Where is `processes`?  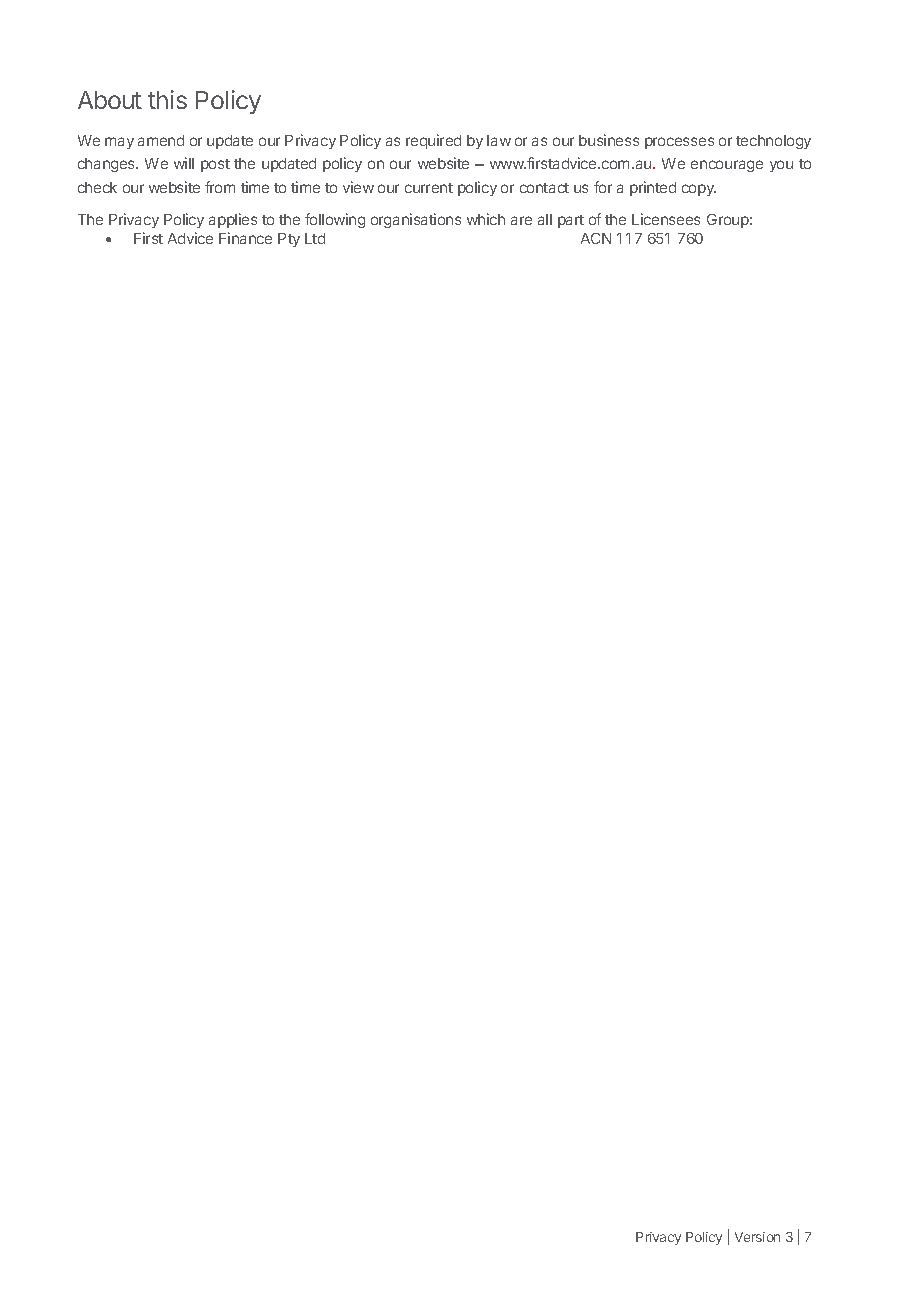
processes is located at coordinates (679, 143).
